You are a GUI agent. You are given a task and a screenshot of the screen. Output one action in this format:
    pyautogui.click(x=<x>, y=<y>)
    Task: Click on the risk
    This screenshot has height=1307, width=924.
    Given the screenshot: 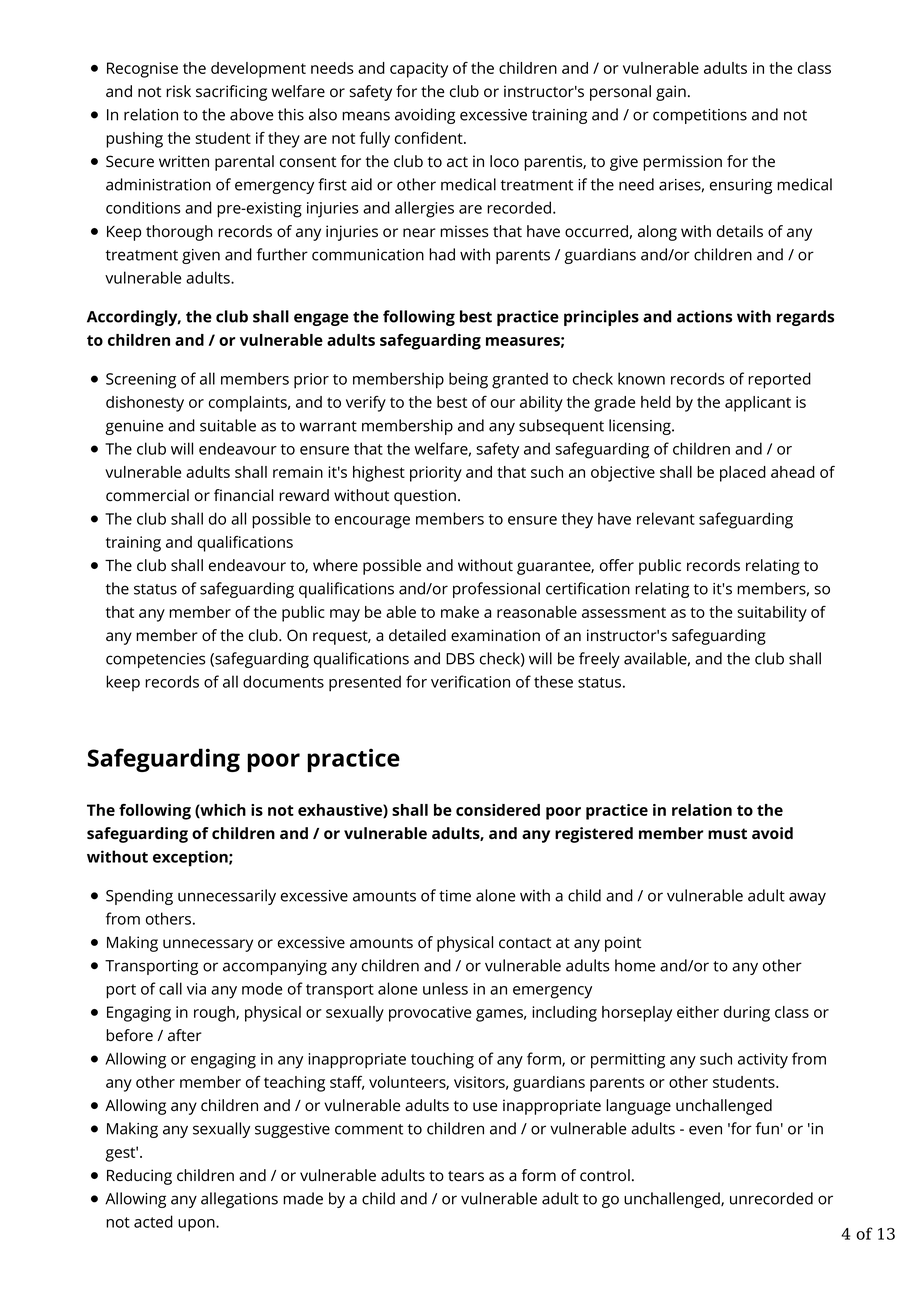 What is the action you would take?
    pyautogui.click(x=178, y=91)
